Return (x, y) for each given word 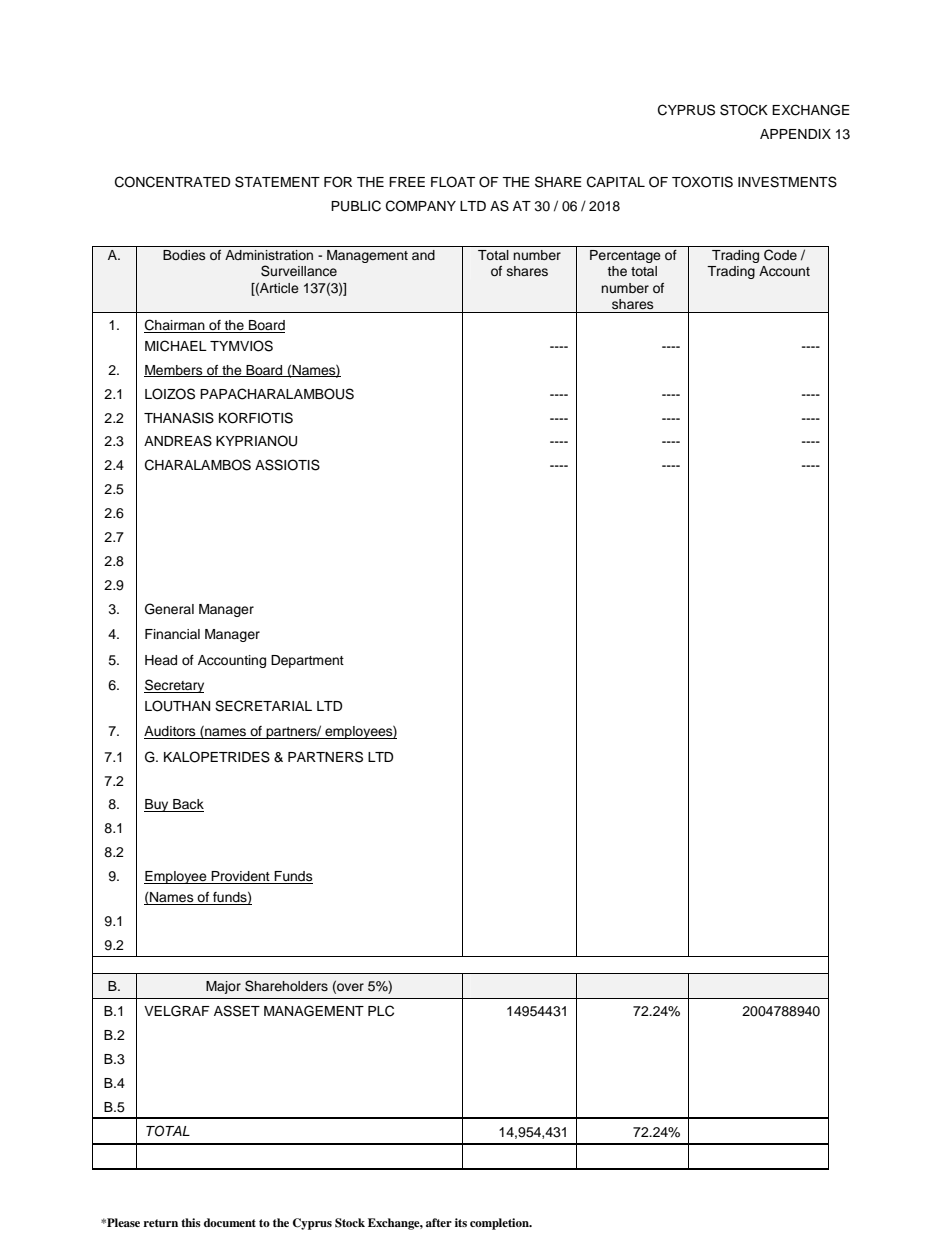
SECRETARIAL (263, 706)
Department (307, 661)
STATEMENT (277, 182)
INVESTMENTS (787, 182)
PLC (381, 1011)
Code (780, 255)
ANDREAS (178, 441)
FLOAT (453, 182)
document (230, 1222)
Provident (240, 877)
